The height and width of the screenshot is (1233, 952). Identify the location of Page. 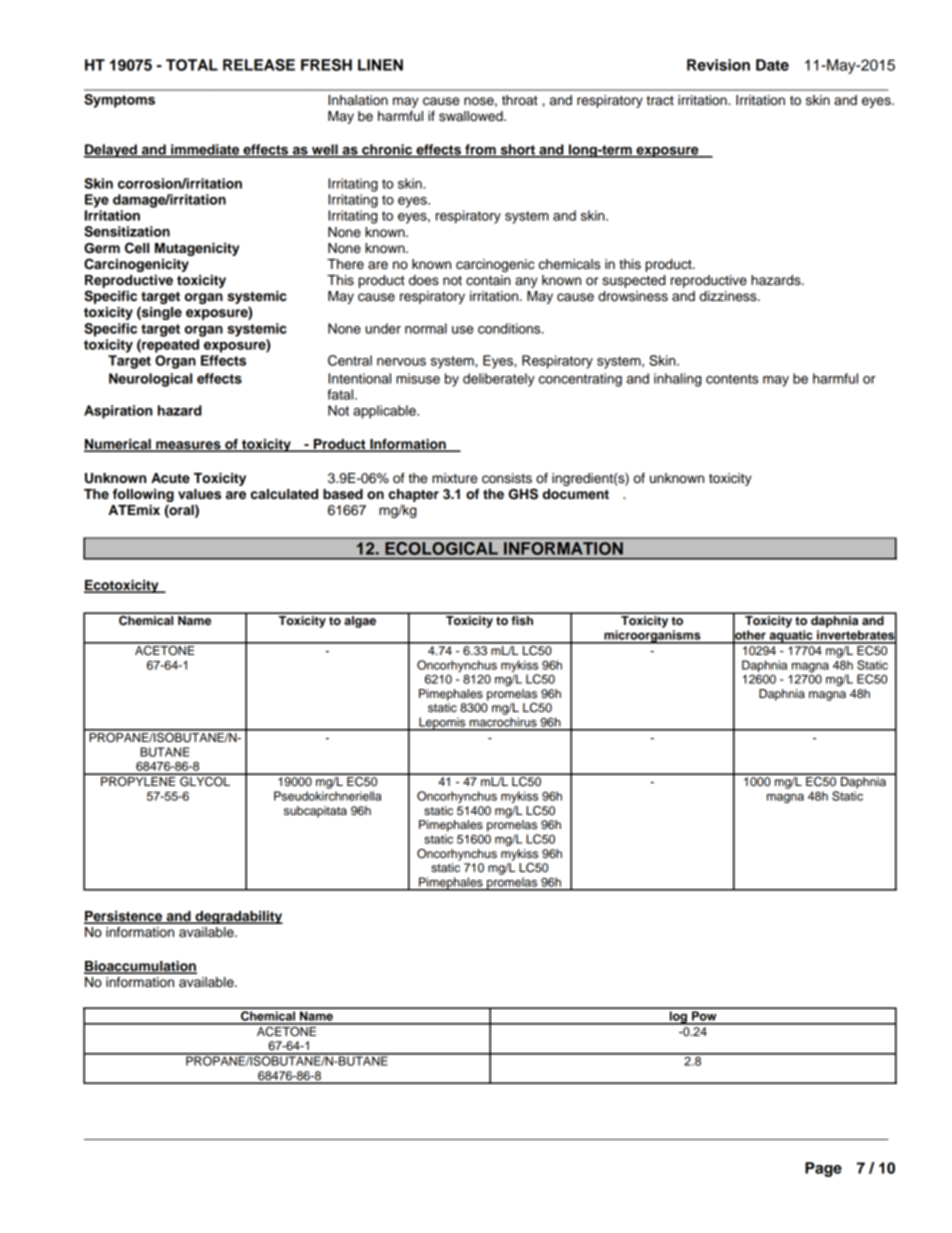
(823, 1169).
